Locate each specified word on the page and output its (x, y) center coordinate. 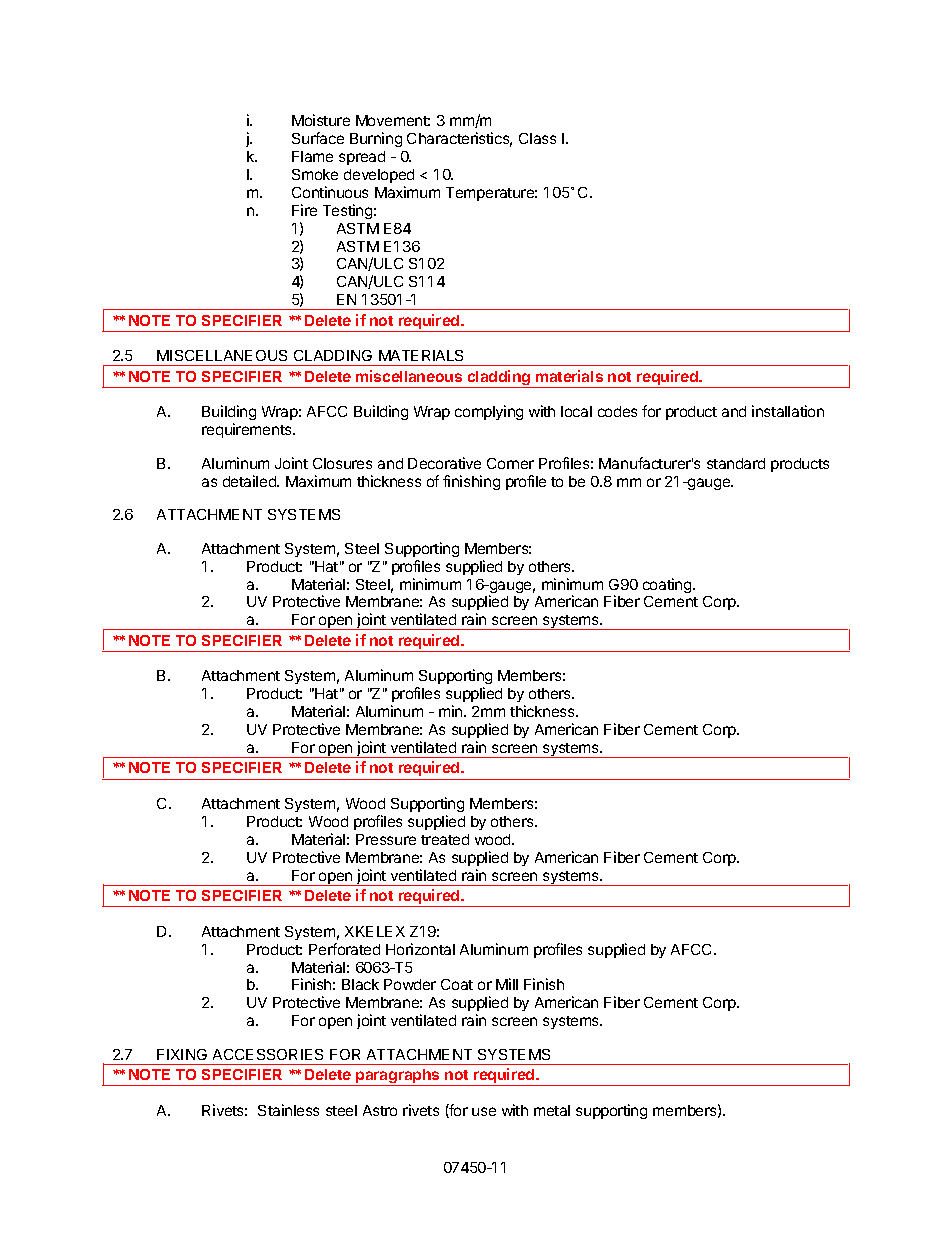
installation (788, 411)
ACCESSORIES (268, 1054)
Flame (312, 156)
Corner (510, 463)
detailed (250, 481)
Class (537, 138)
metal (552, 1110)
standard (736, 463)
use (484, 1111)
